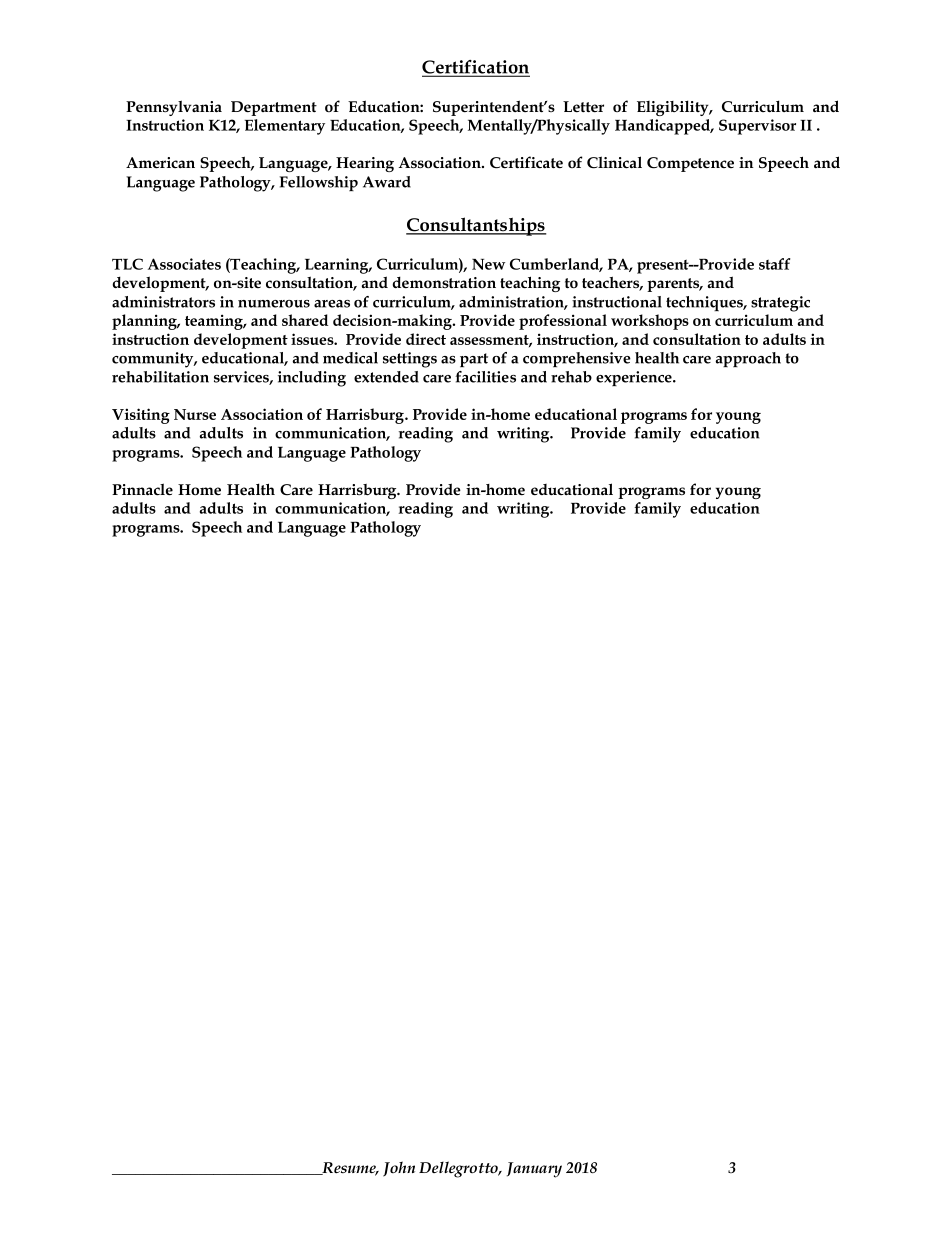 The height and width of the screenshot is (1233, 952). Describe the element at coordinates (386, 377) in the screenshot. I see `extended` at that location.
